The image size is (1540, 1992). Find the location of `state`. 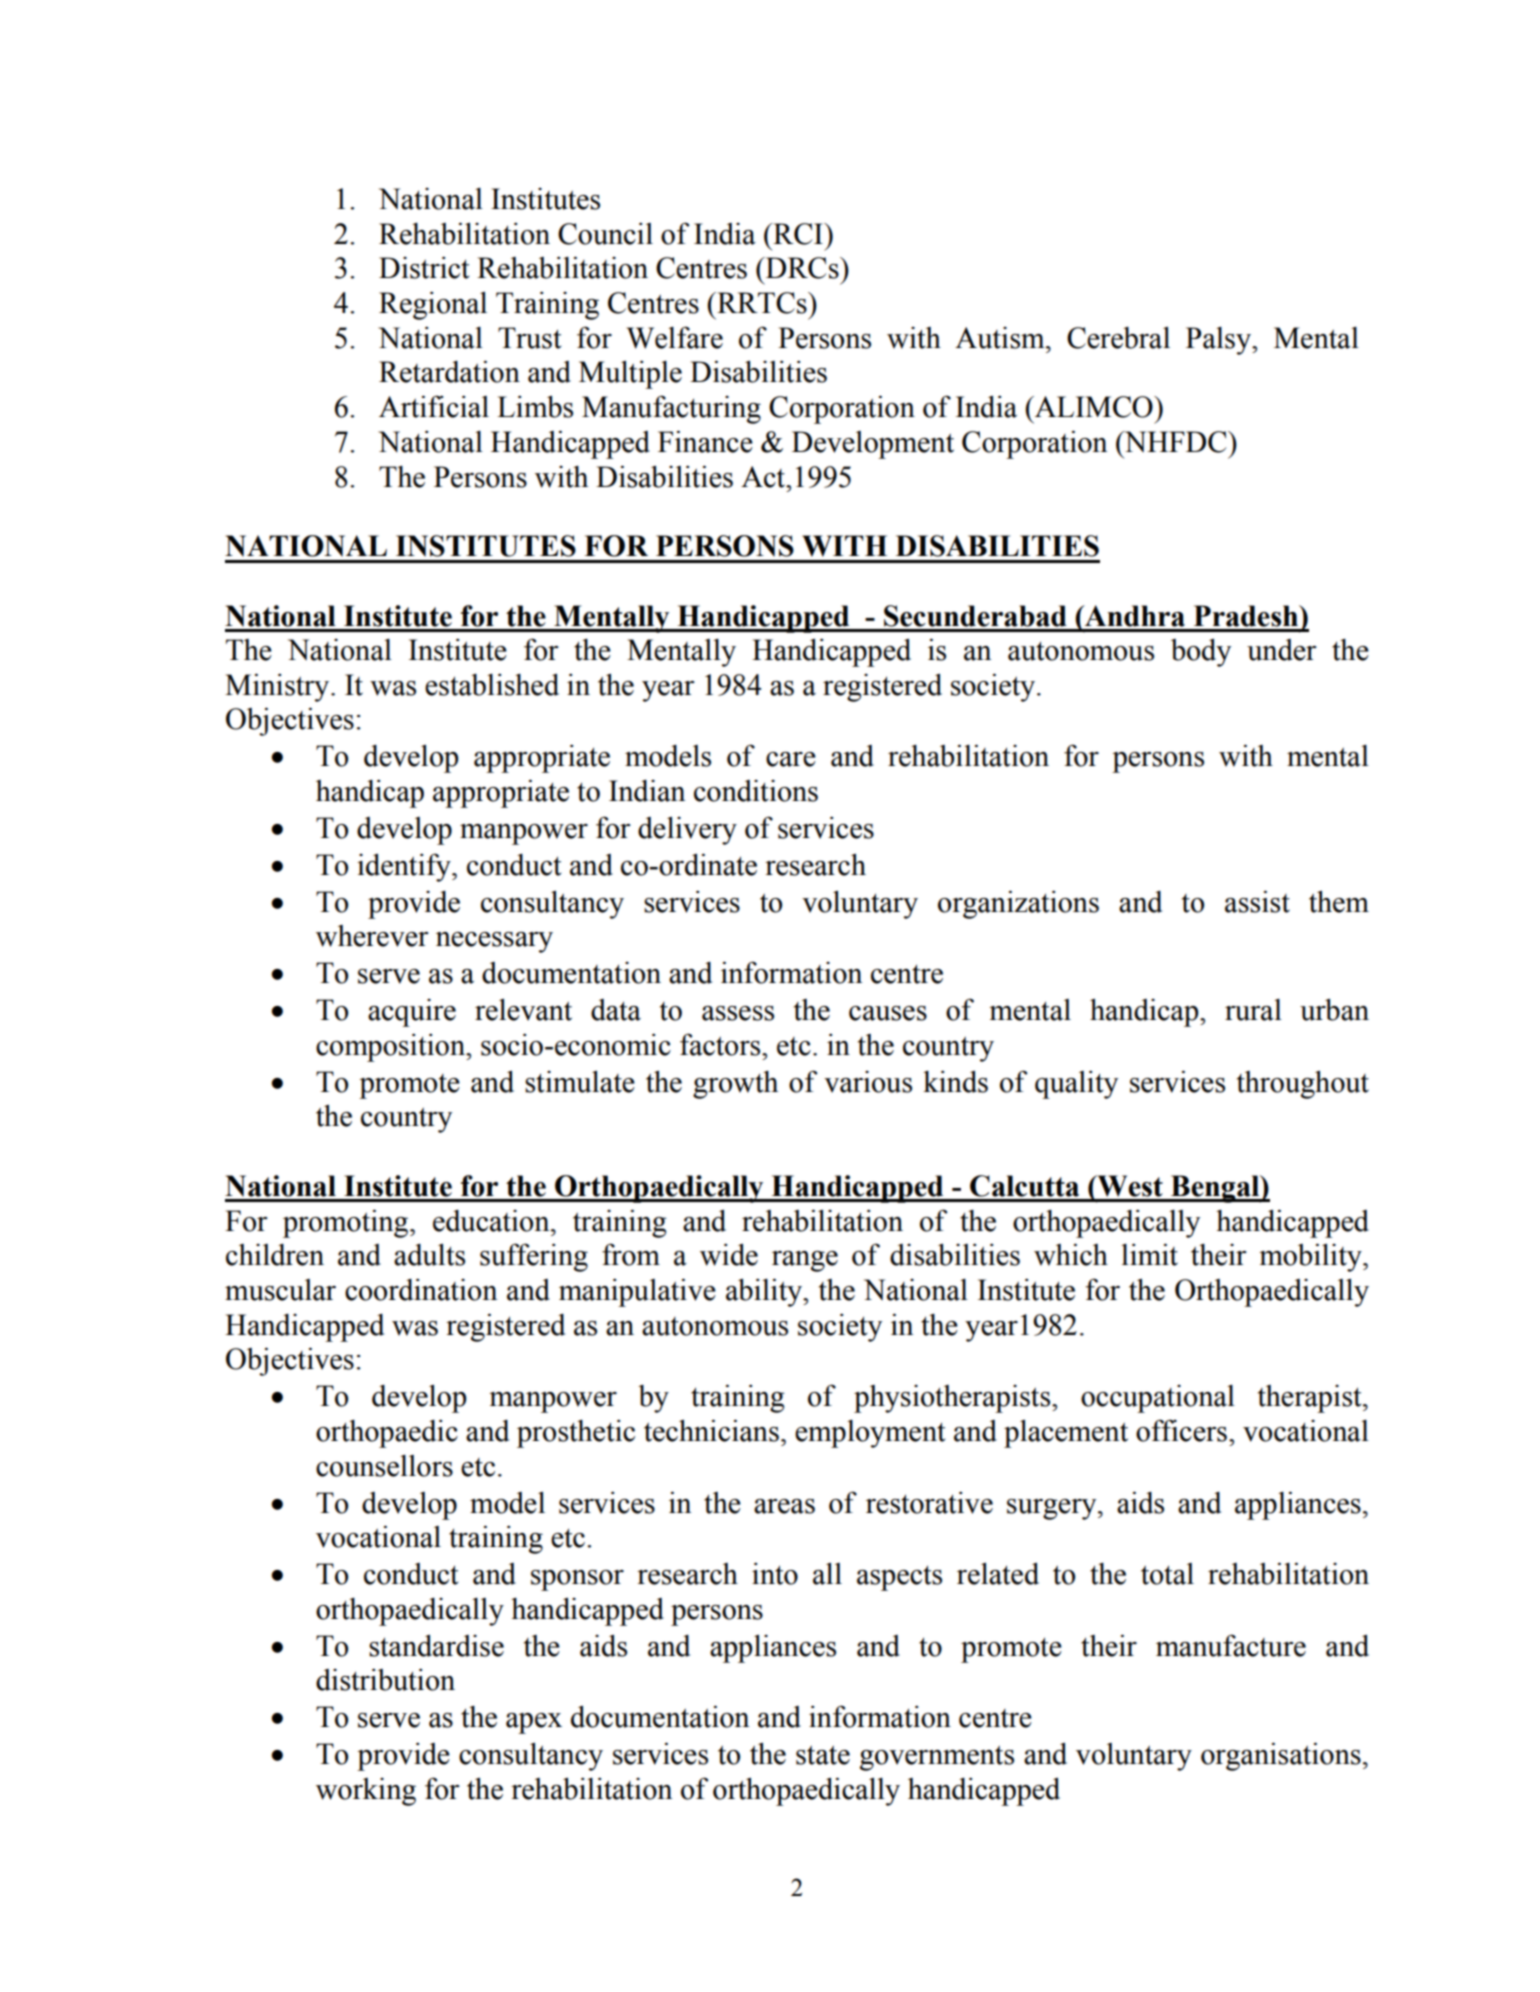

state is located at coordinates (823, 1755).
